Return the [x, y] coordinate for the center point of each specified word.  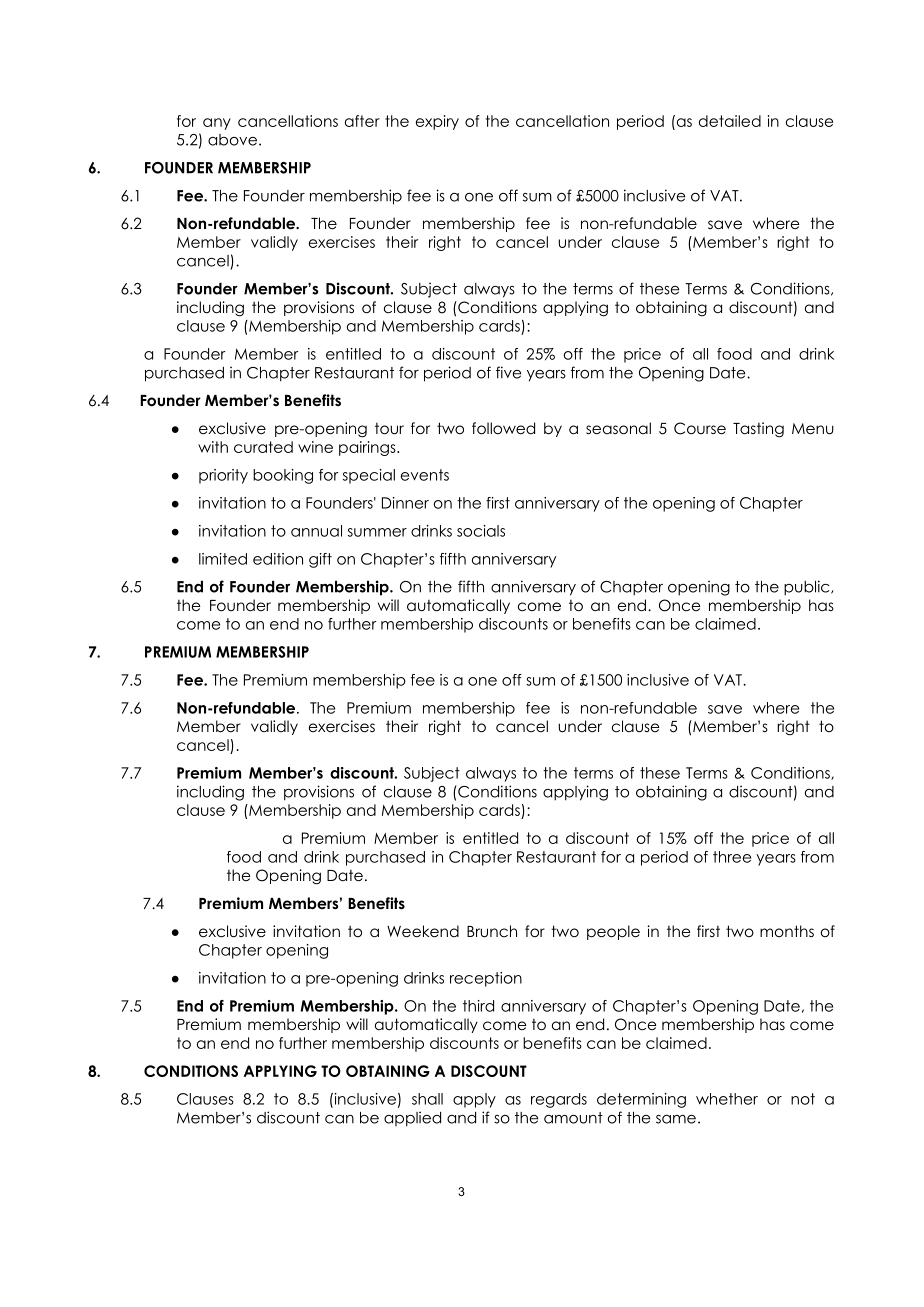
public [808, 588]
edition [278, 559]
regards [559, 1100]
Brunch [492, 931]
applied [412, 1119]
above [232, 140]
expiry [437, 122]
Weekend [423, 931]
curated [263, 447]
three [732, 857]
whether [727, 1099]
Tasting [758, 430]
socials [481, 531]
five [508, 372]
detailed [730, 121]
